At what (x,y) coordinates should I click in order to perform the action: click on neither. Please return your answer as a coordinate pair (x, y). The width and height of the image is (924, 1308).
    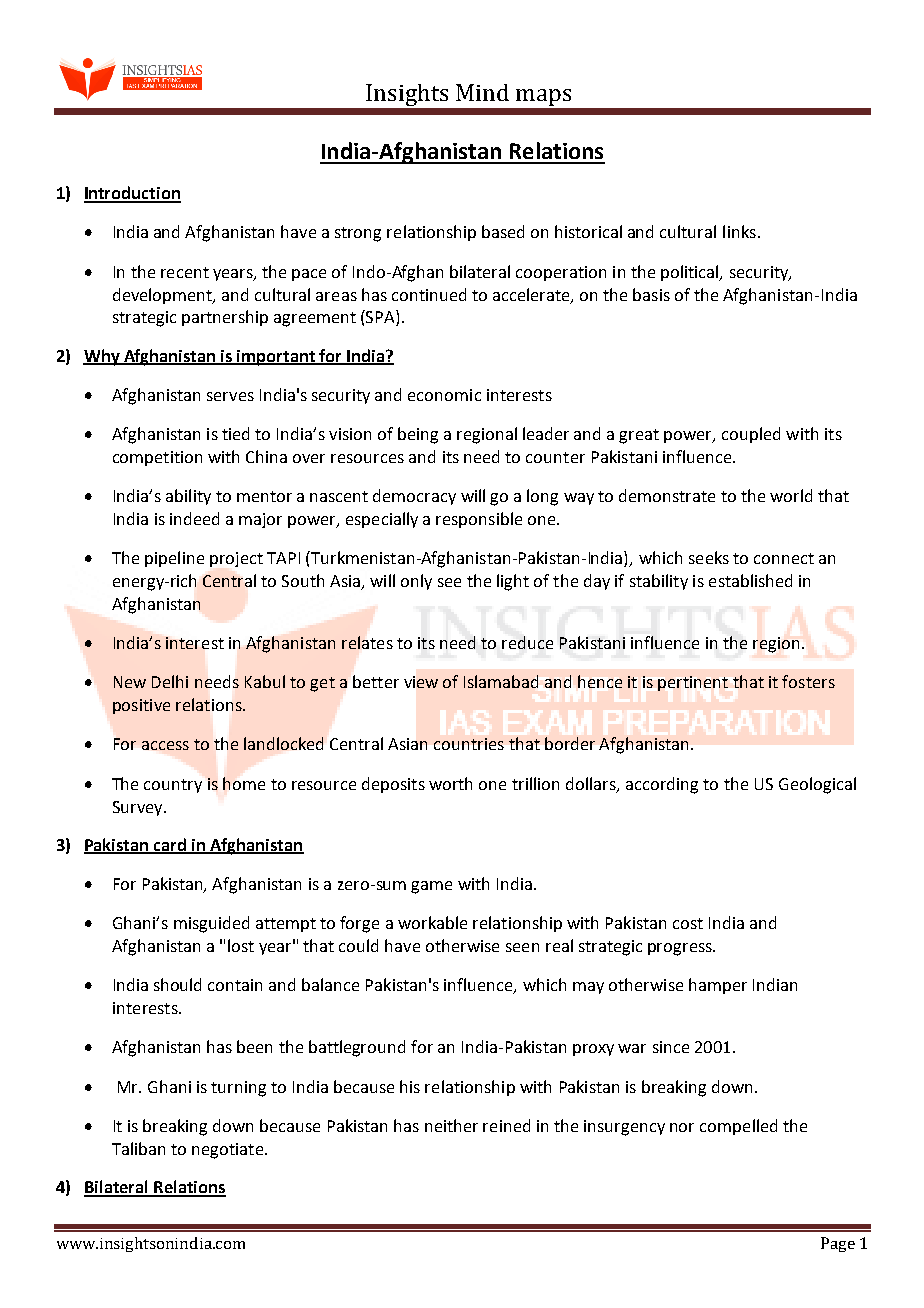
    Looking at the image, I should click on (451, 1125).
